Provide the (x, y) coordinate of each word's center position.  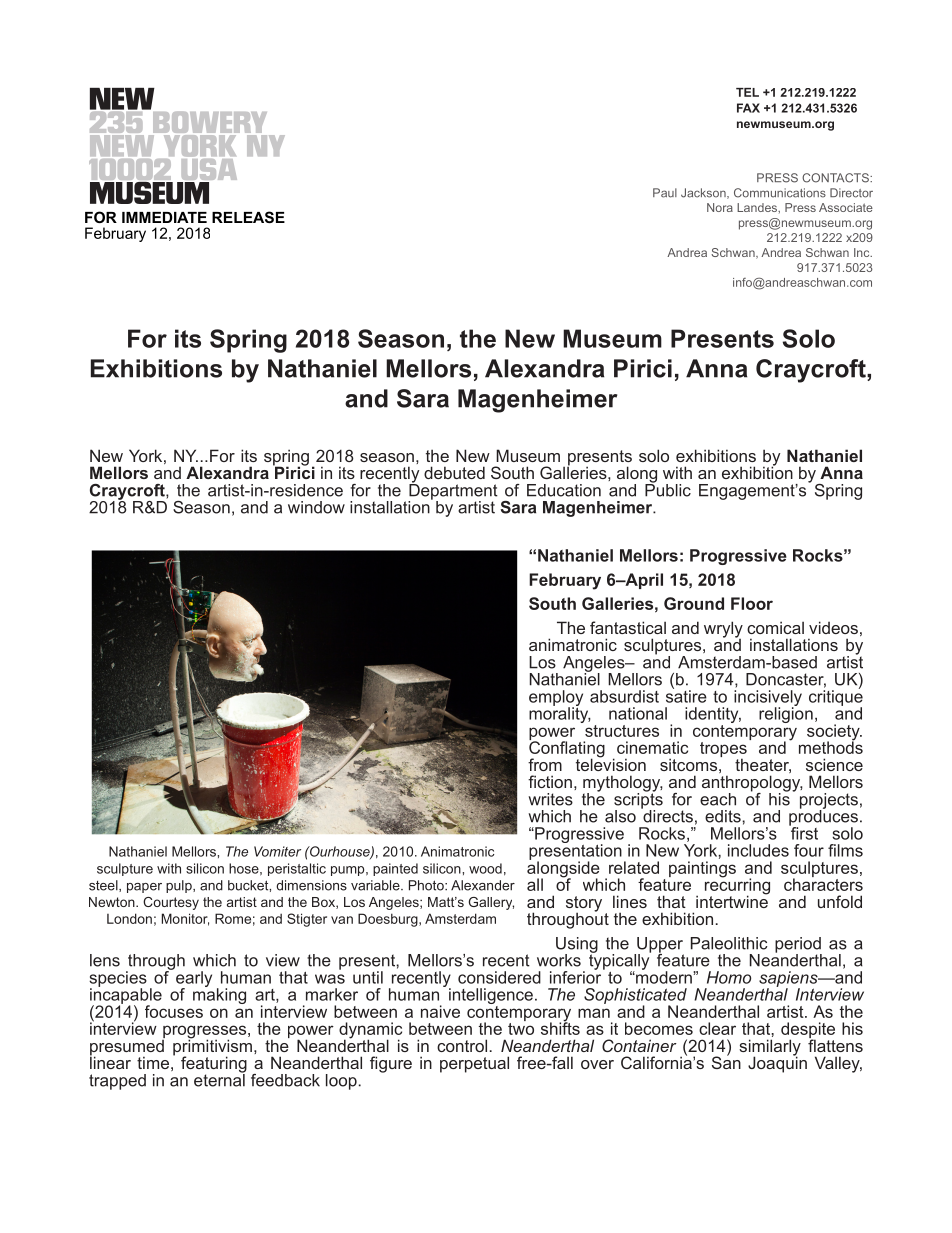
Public (668, 489)
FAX (748, 108)
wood (485, 868)
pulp (180, 886)
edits (724, 816)
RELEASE (248, 217)
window (316, 507)
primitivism (212, 1047)
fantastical (628, 627)
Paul (665, 193)
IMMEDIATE (164, 217)
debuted (454, 472)
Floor (752, 603)
